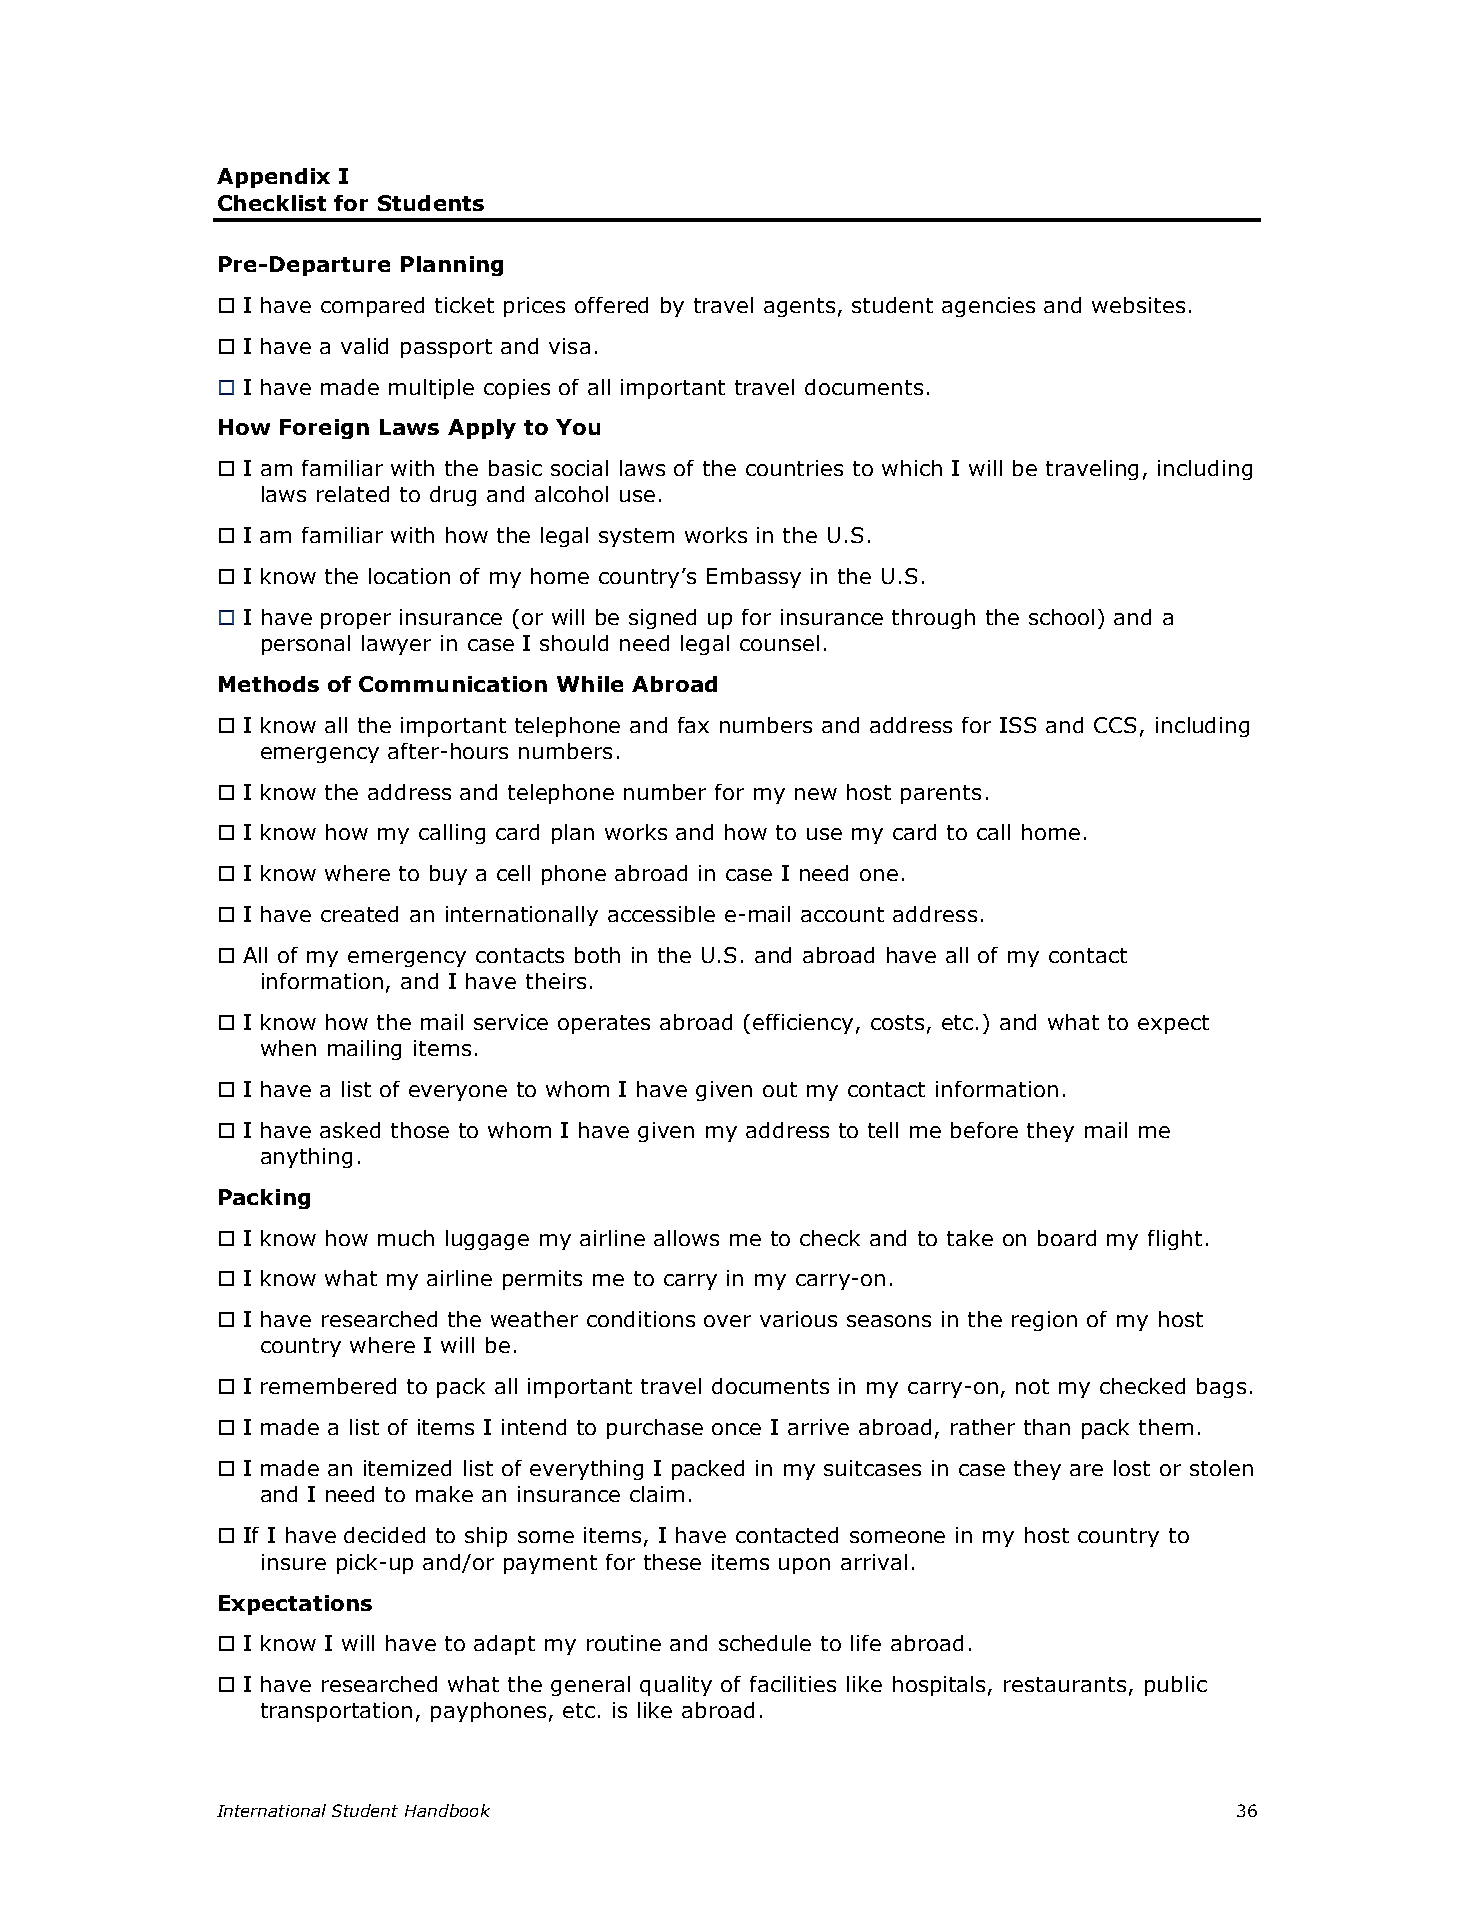 The width and height of the screenshot is (1474, 1907). I want to click on agents, so click(799, 307).
